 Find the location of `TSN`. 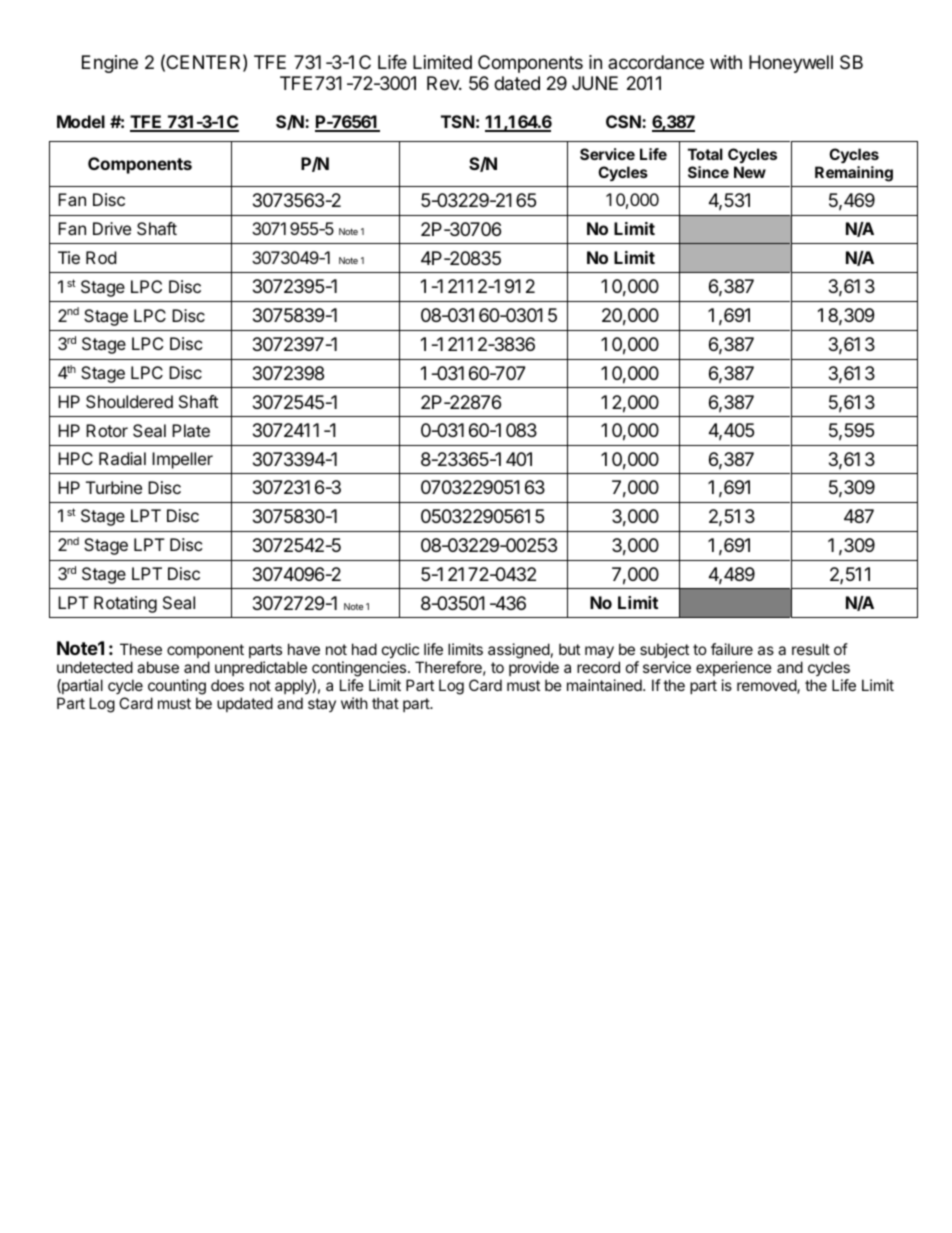

TSN is located at coordinates (458, 121).
